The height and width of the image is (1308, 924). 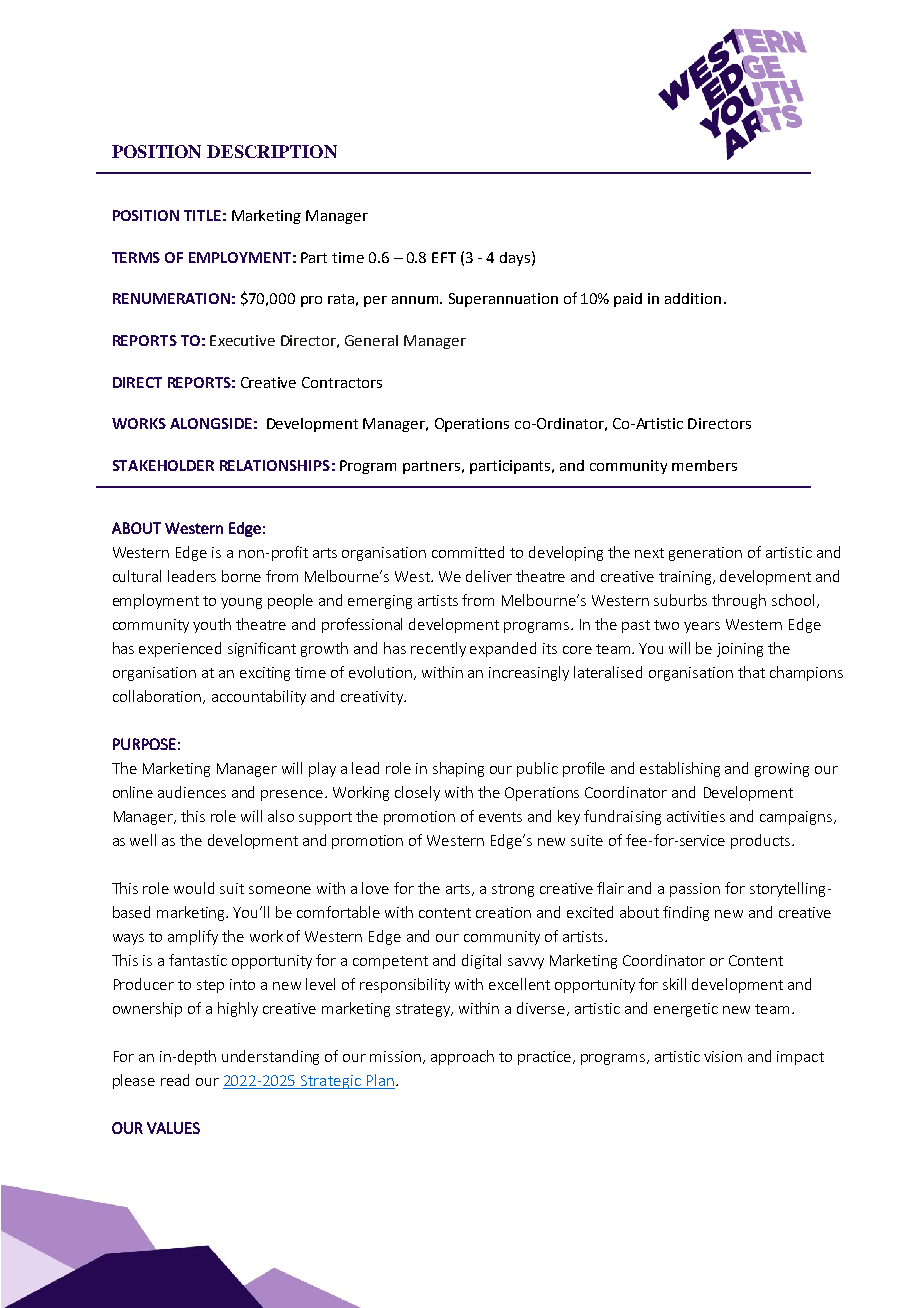 What do you see at coordinates (693, 298) in the image?
I see `addition` at bounding box center [693, 298].
